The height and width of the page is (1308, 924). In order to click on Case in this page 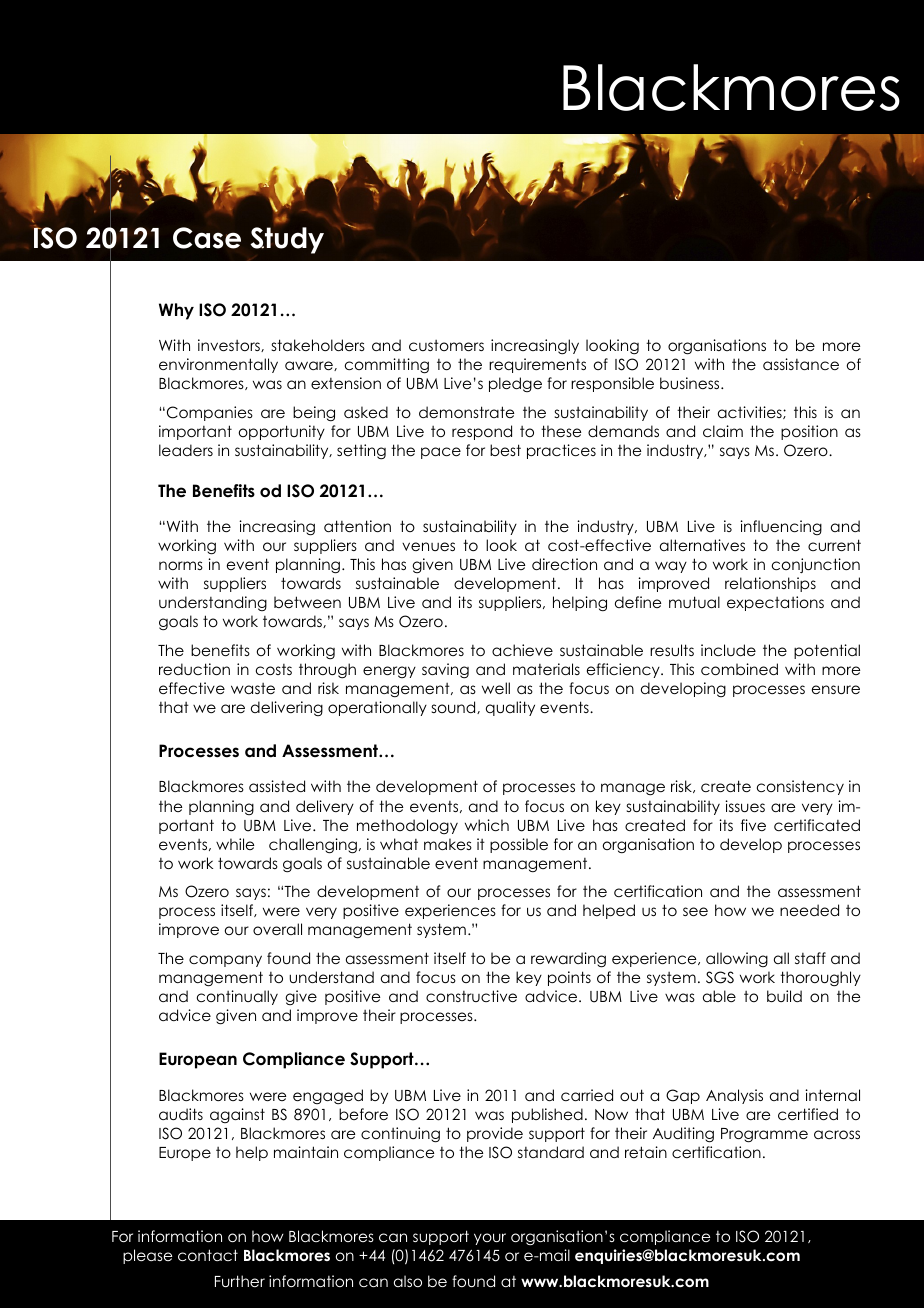, I will do `click(207, 238)`.
